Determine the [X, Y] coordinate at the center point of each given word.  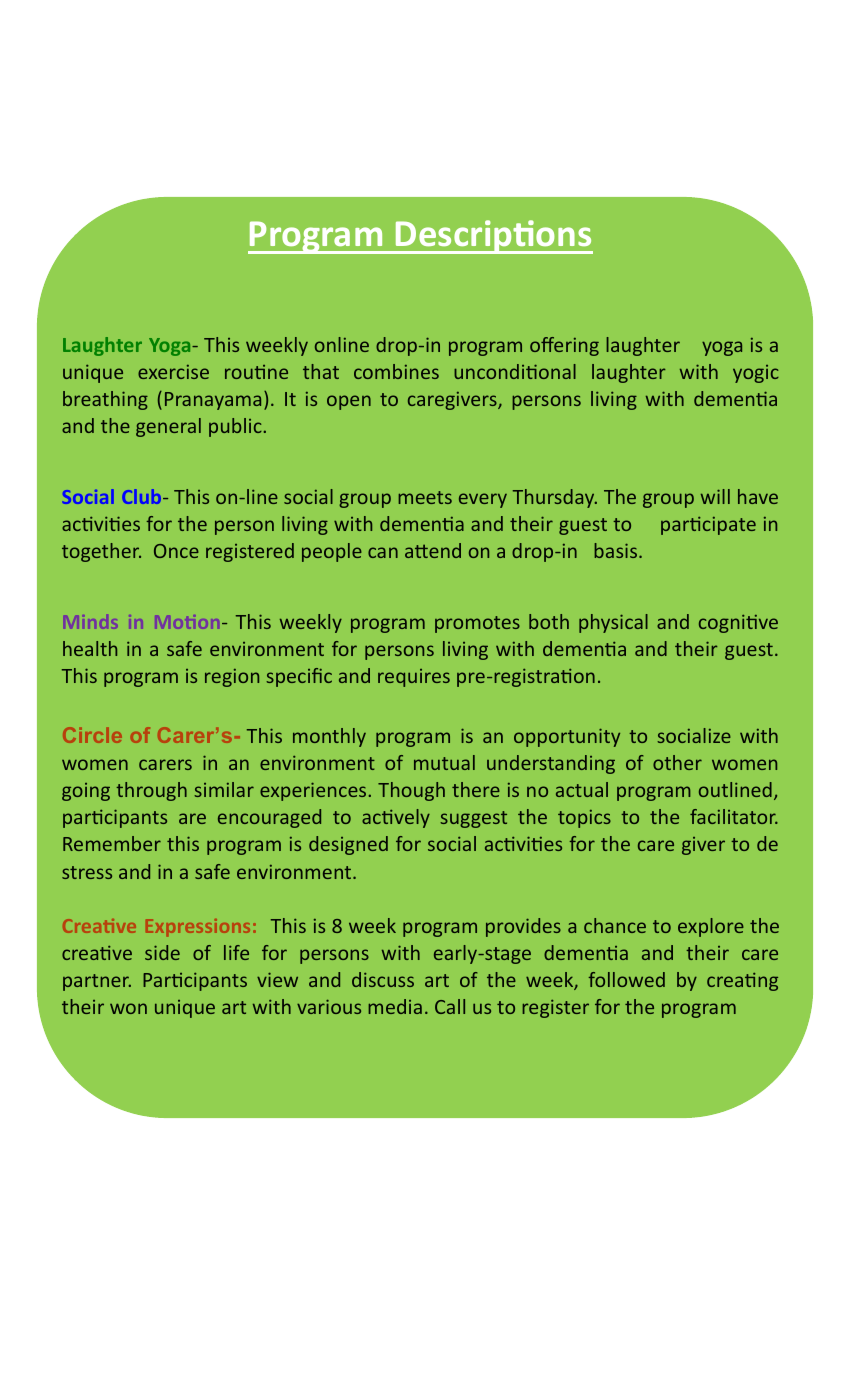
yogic [756, 374]
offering [564, 346]
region [232, 678]
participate [708, 526]
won [128, 1008]
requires [414, 678]
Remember [112, 843]
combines [396, 371]
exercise [173, 372]
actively [396, 818]
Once [176, 551]
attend [433, 550]
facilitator [734, 816]
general [168, 427]
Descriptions [493, 237]
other [677, 762]
